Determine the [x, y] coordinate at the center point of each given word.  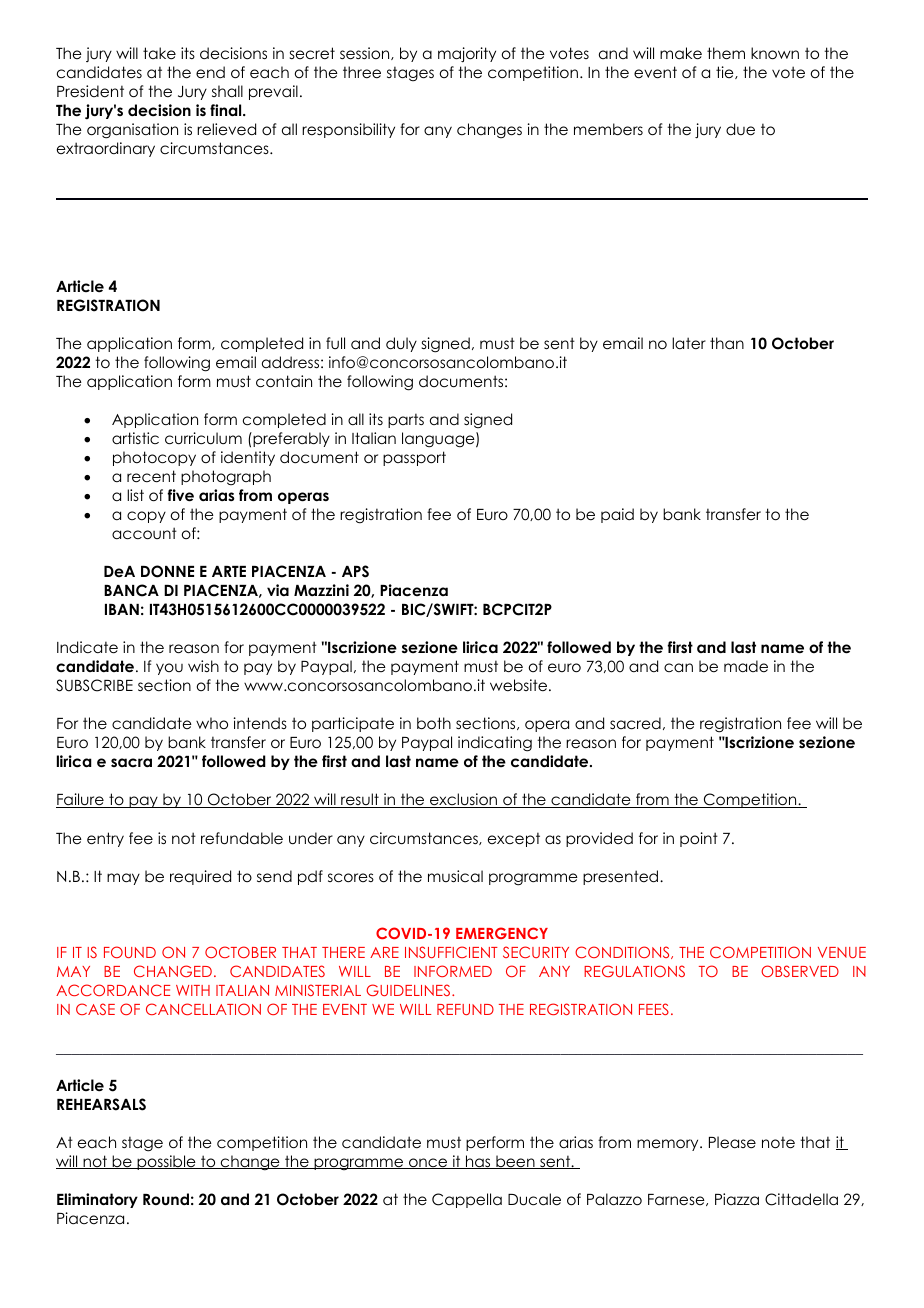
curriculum [203, 438]
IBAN [122, 609]
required [200, 877]
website [520, 685]
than [727, 343]
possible [166, 1162]
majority [467, 55]
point [699, 839]
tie [726, 72]
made [746, 666]
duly [401, 344]
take [159, 53]
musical [455, 876]
